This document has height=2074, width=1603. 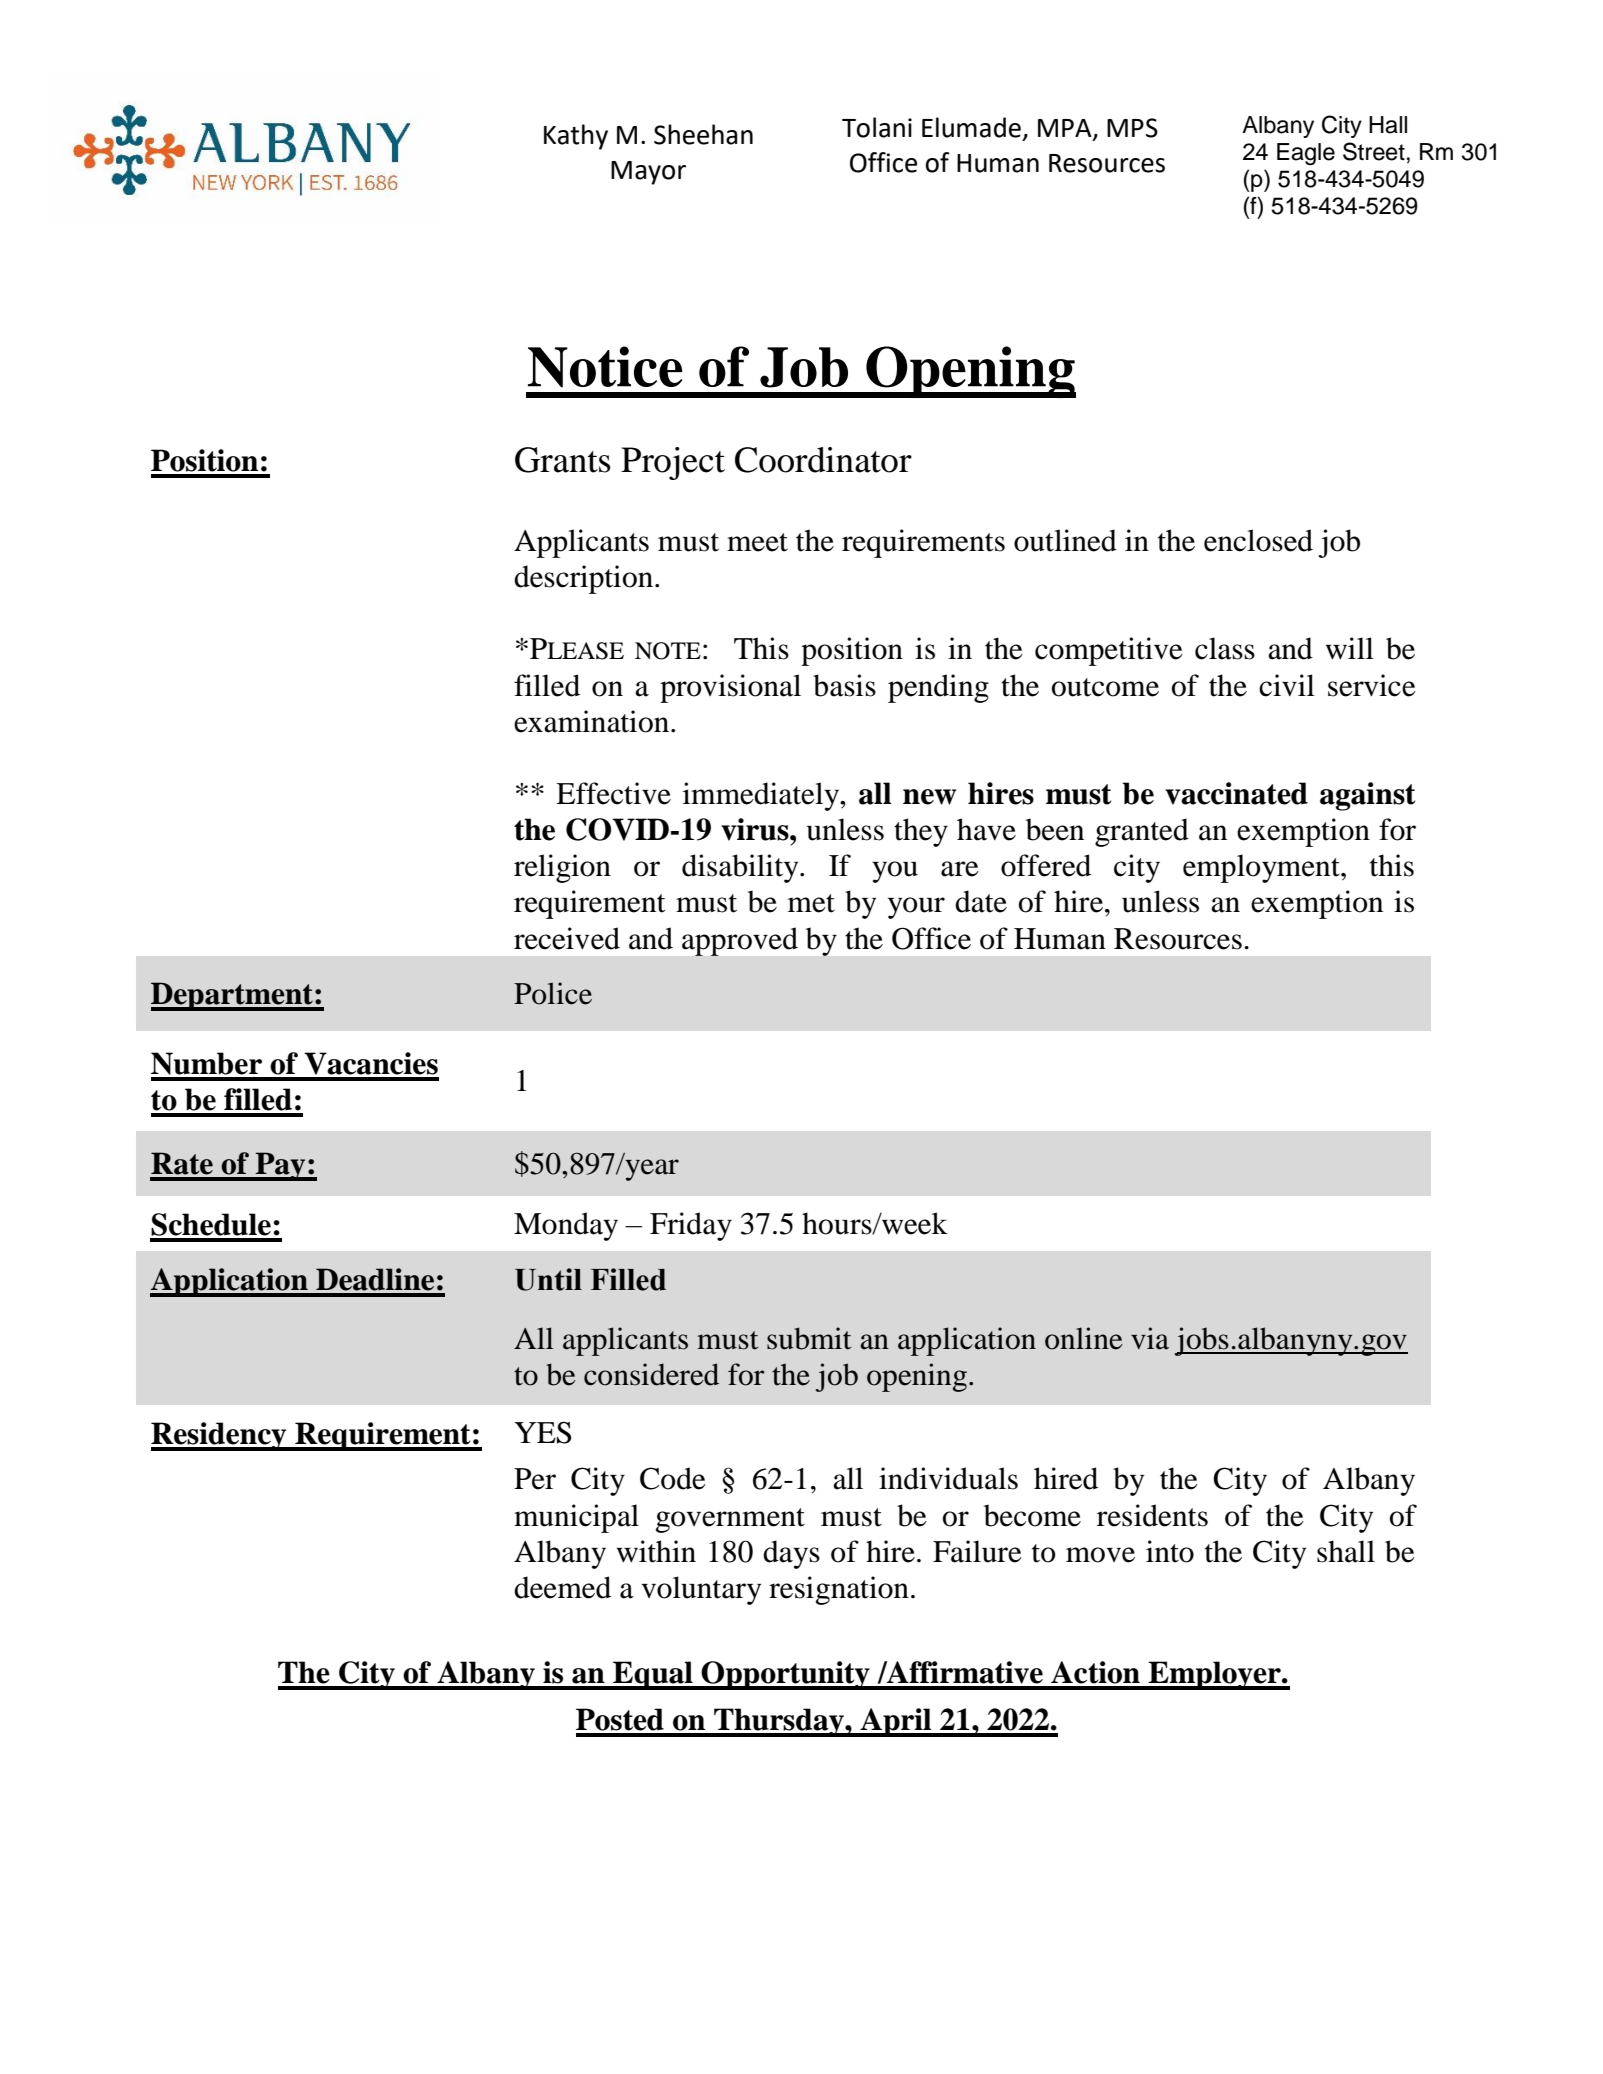 I want to click on Sheehan, so click(x=703, y=134).
